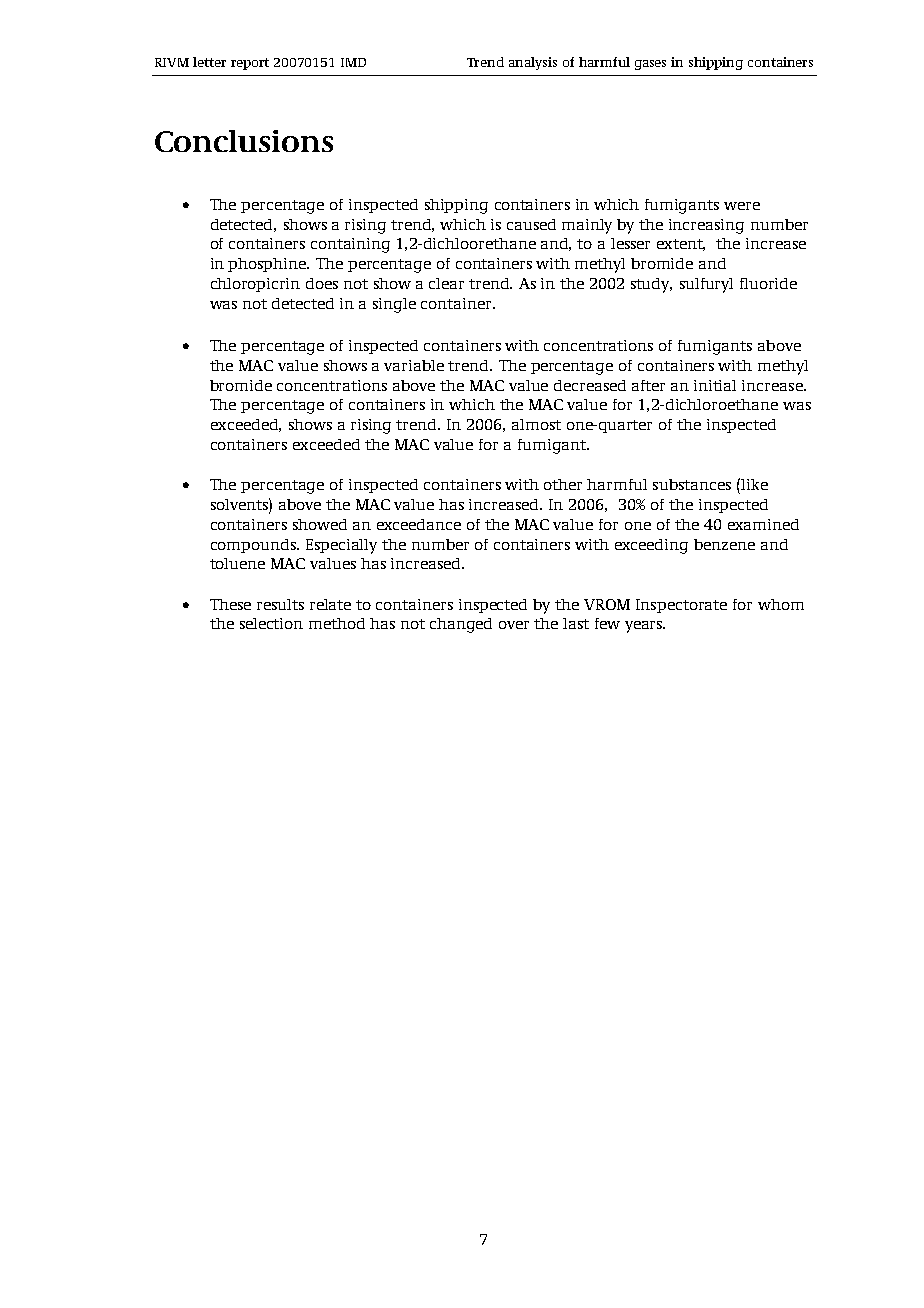 This screenshot has width=924, height=1308. I want to click on results, so click(280, 604).
